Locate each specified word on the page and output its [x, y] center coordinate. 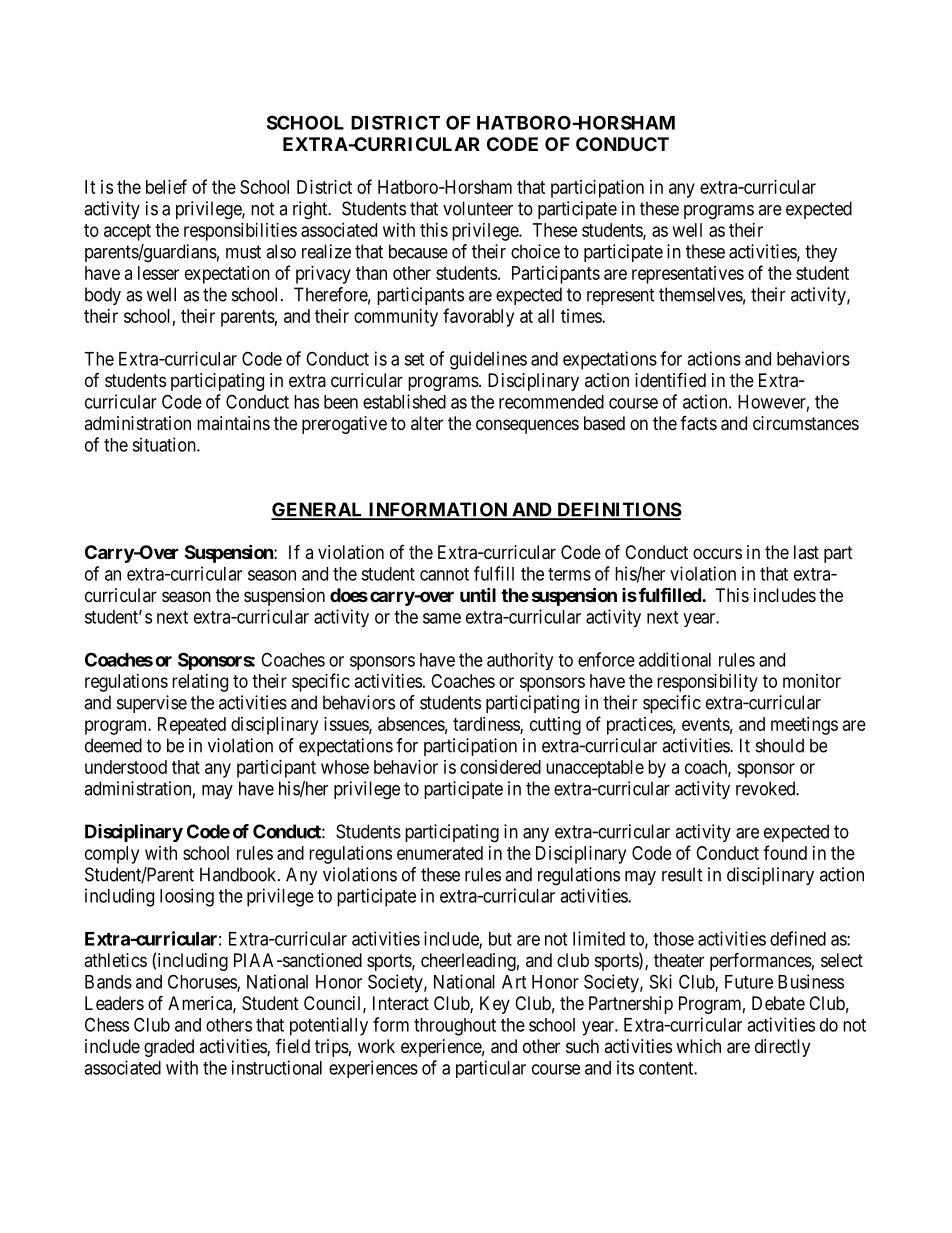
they [821, 253]
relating [200, 683]
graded [169, 1048]
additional [675, 659]
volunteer [478, 208]
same [442, 618]
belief [166, 186]
